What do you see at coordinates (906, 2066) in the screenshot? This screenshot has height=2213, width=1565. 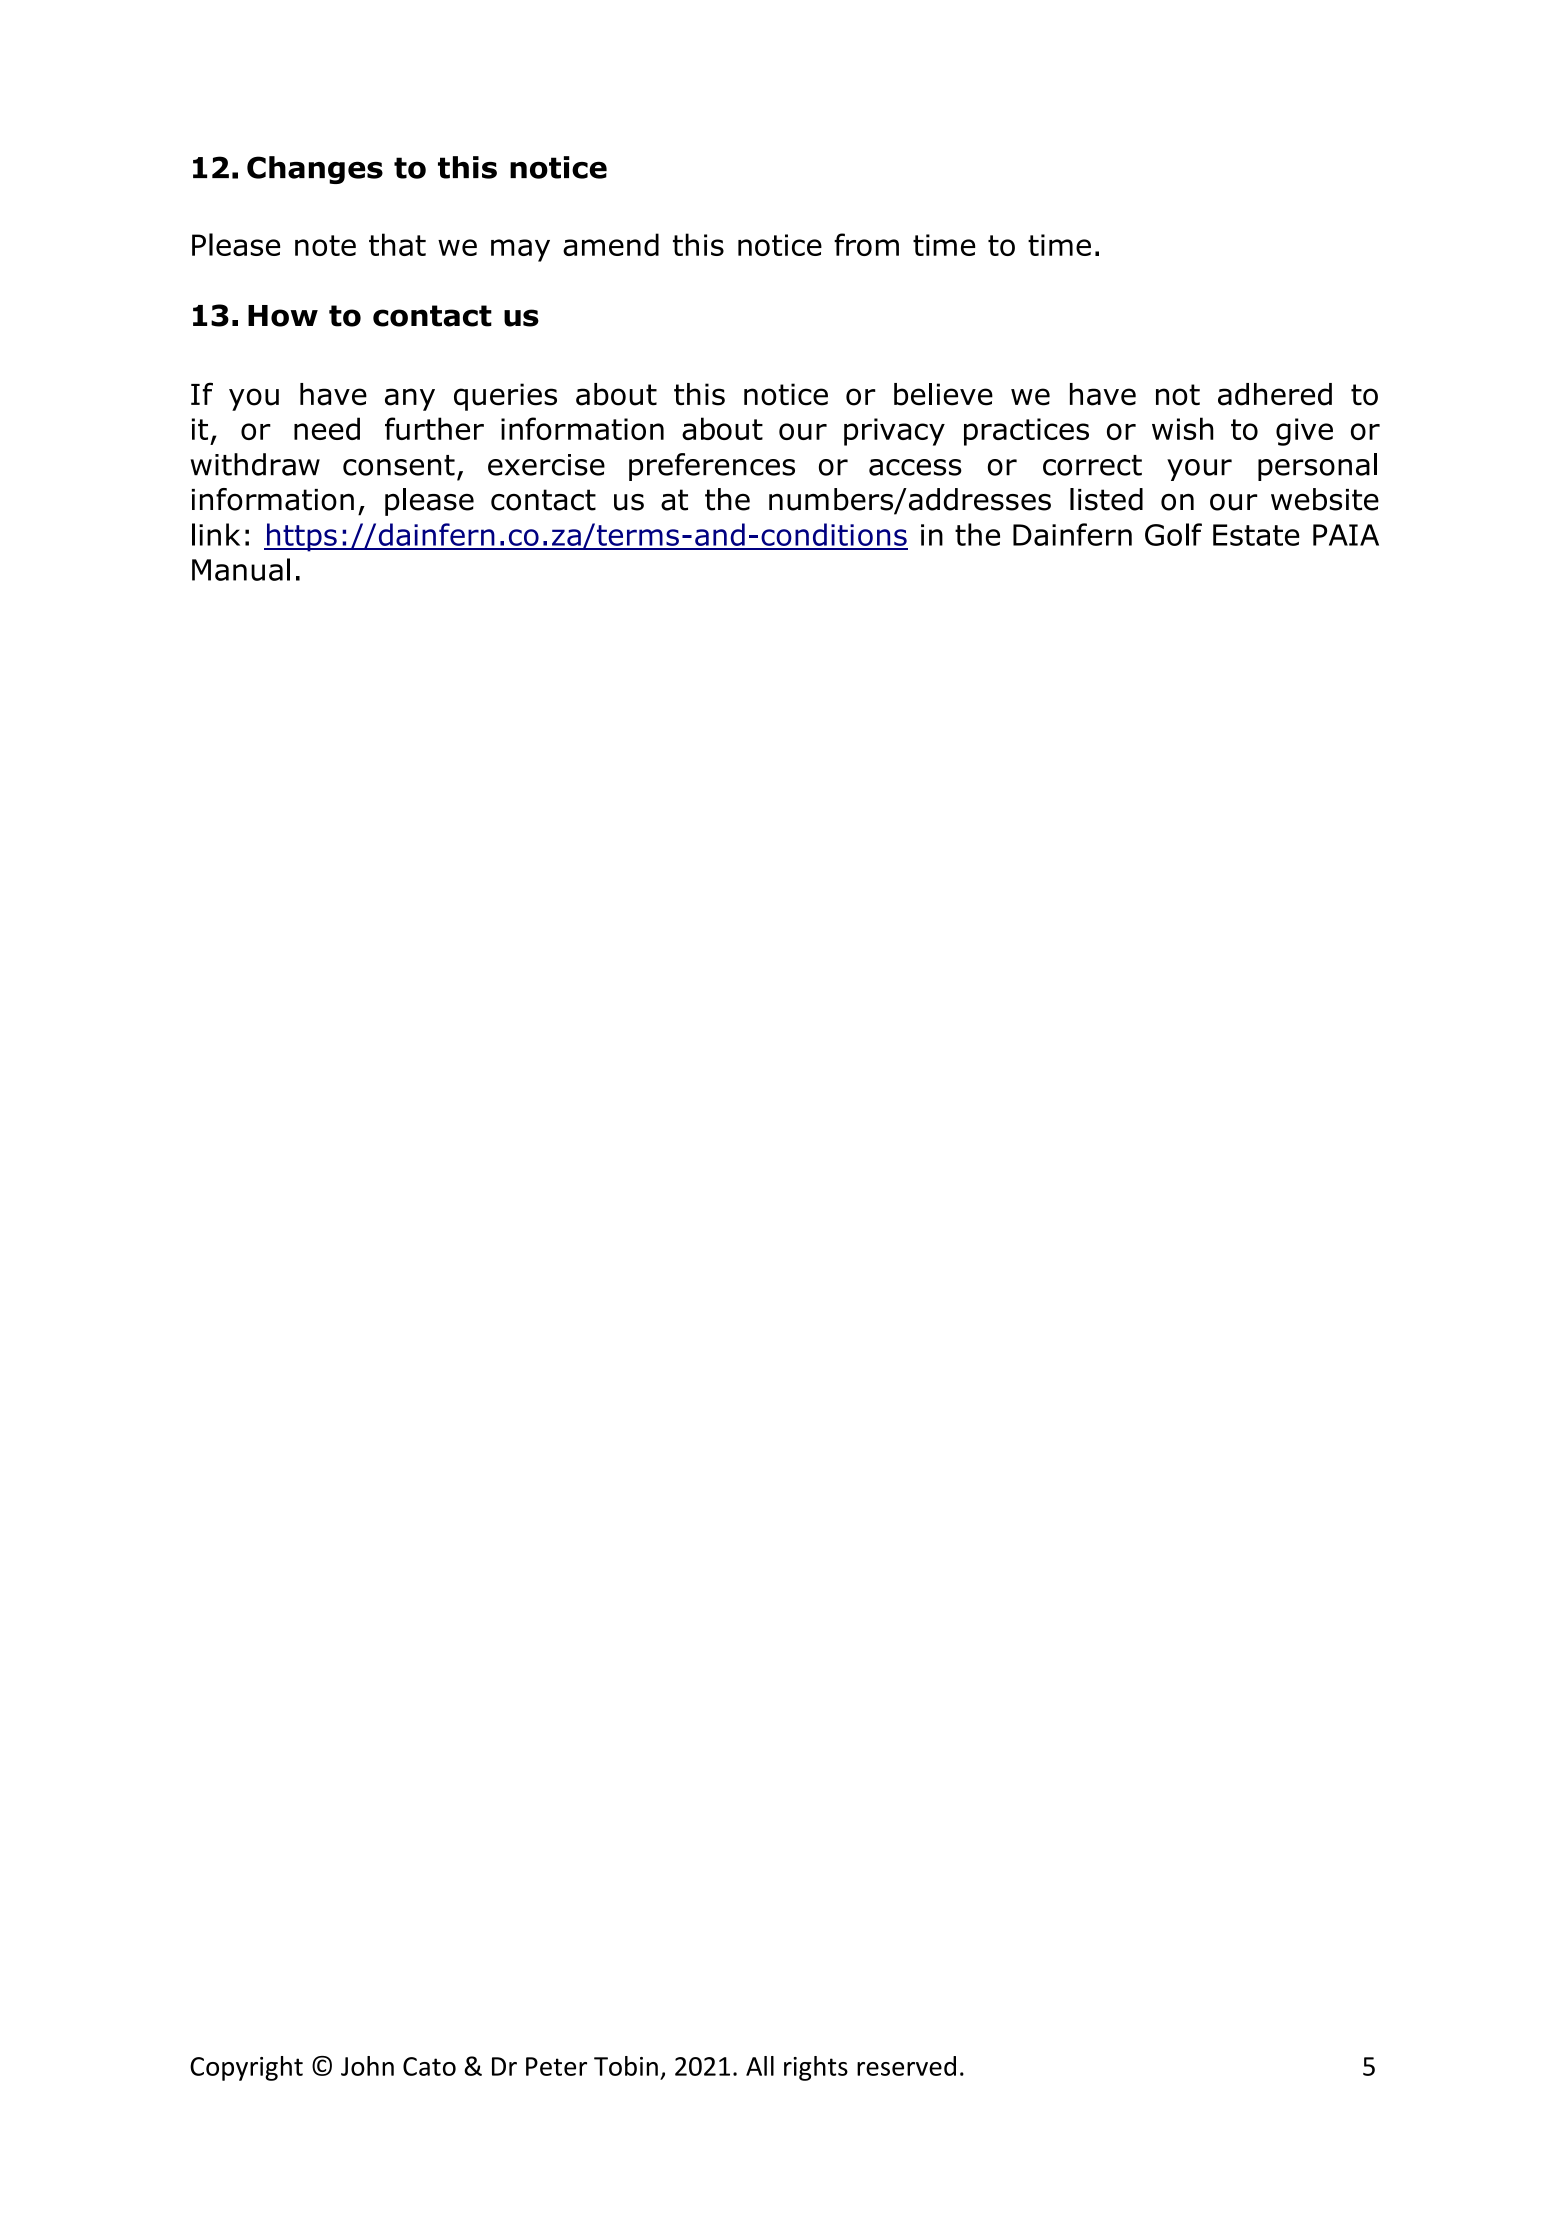 I see `reserved` at bounding box center [906, 2066].
